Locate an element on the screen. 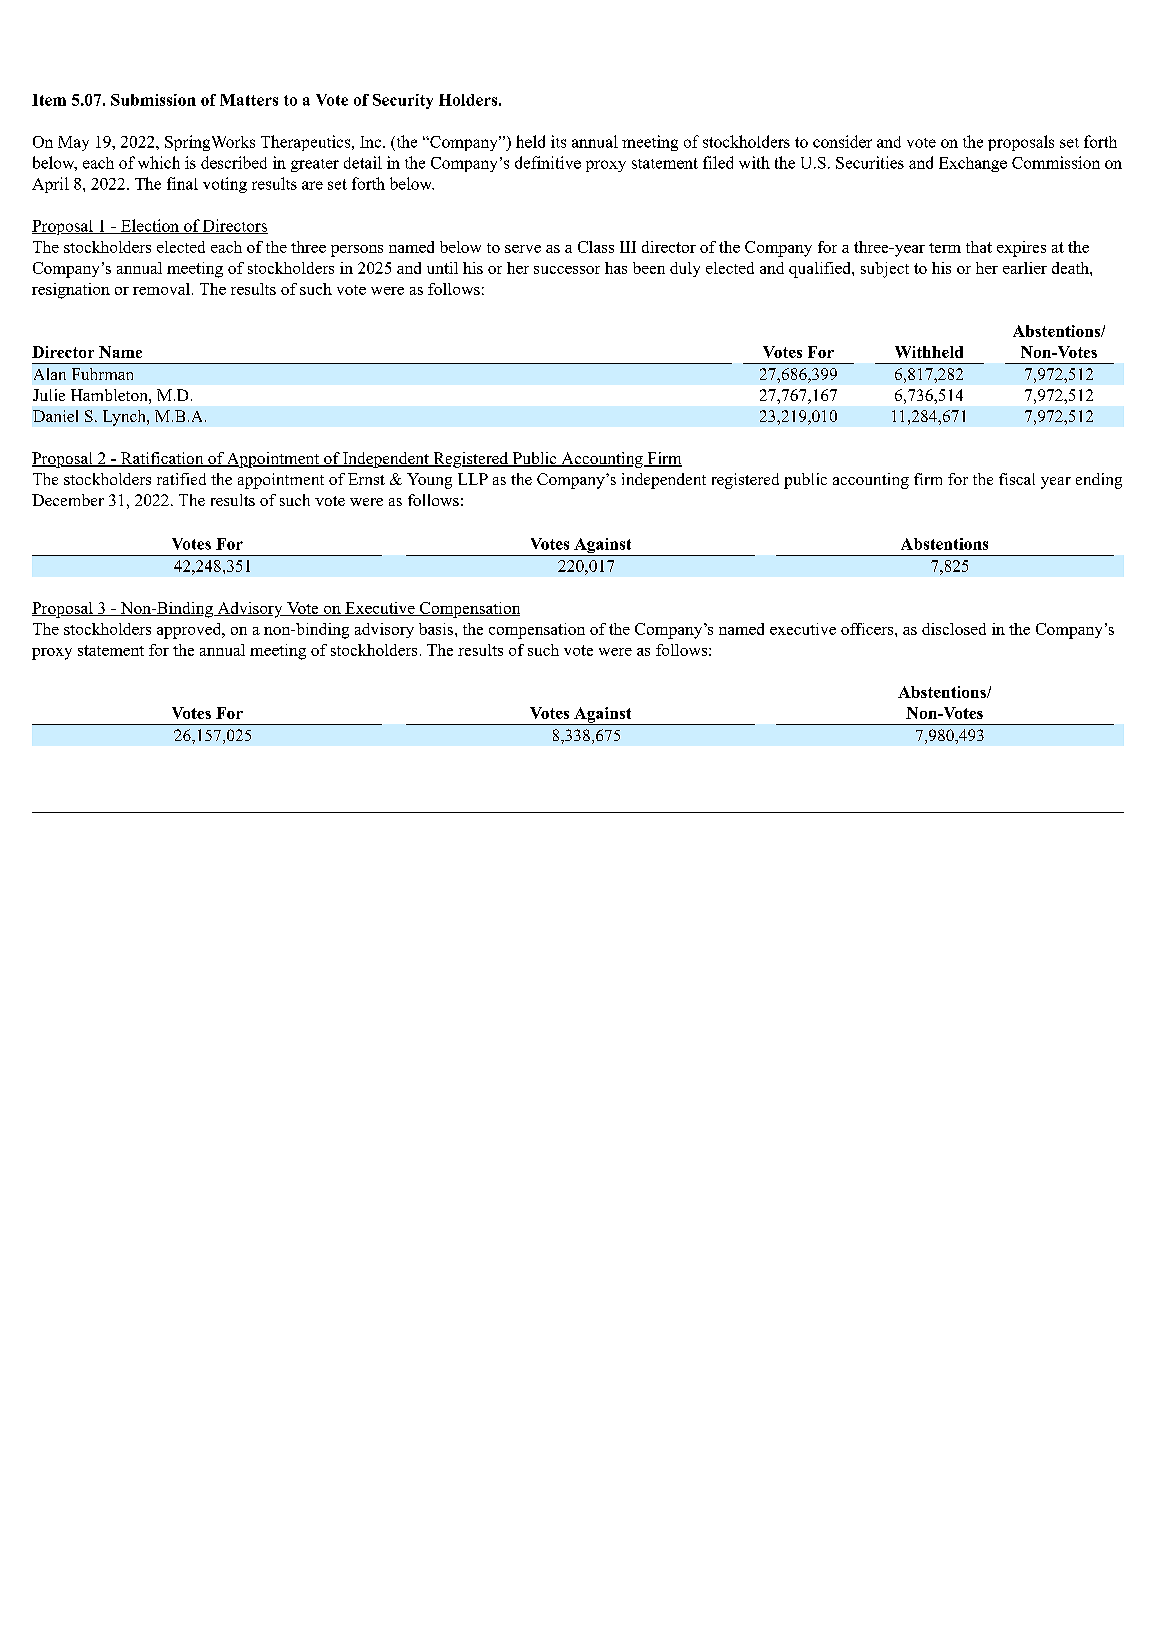 The width and height of the screenshot is (1157, 1638). Election is located at coordinates (150, 226).
